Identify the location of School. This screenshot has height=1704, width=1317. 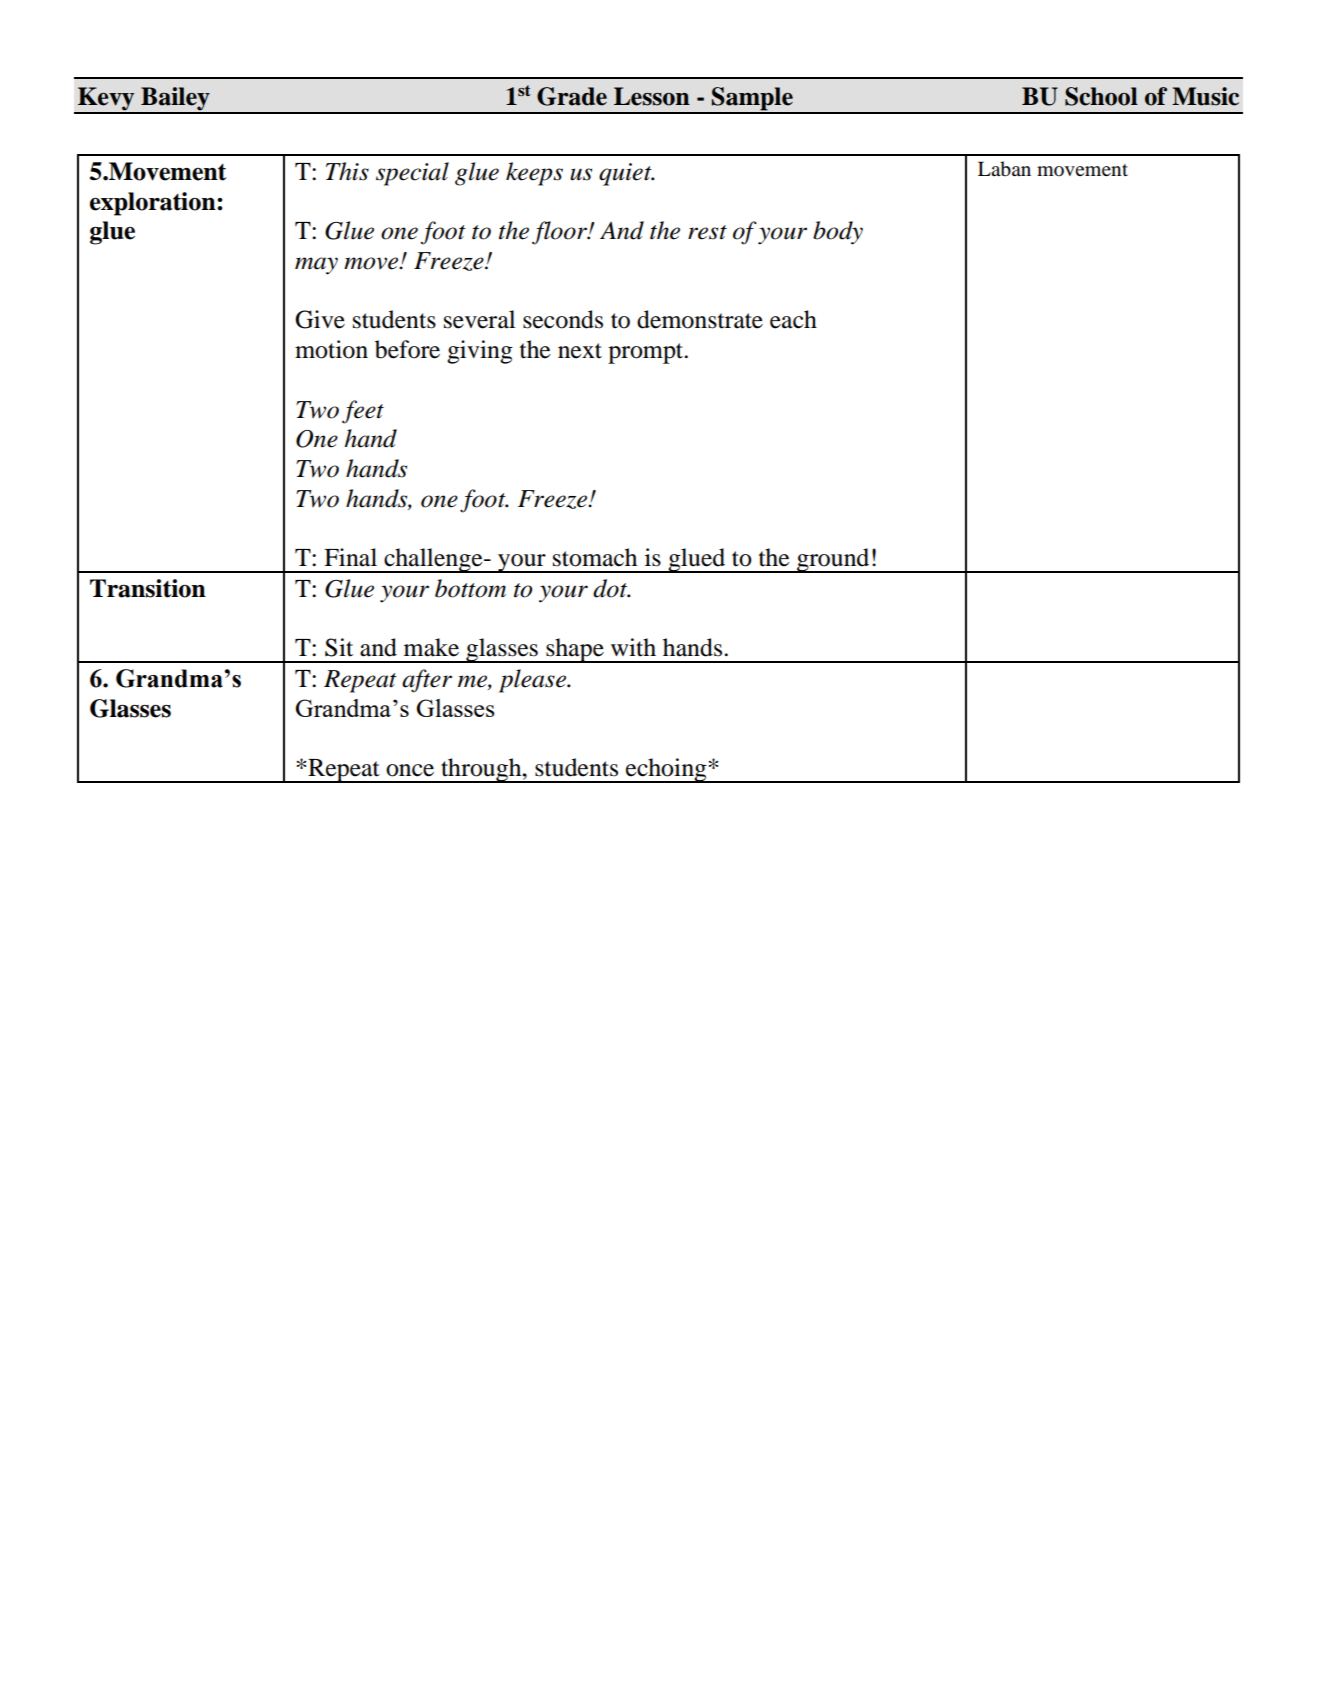
(1101, 96).
